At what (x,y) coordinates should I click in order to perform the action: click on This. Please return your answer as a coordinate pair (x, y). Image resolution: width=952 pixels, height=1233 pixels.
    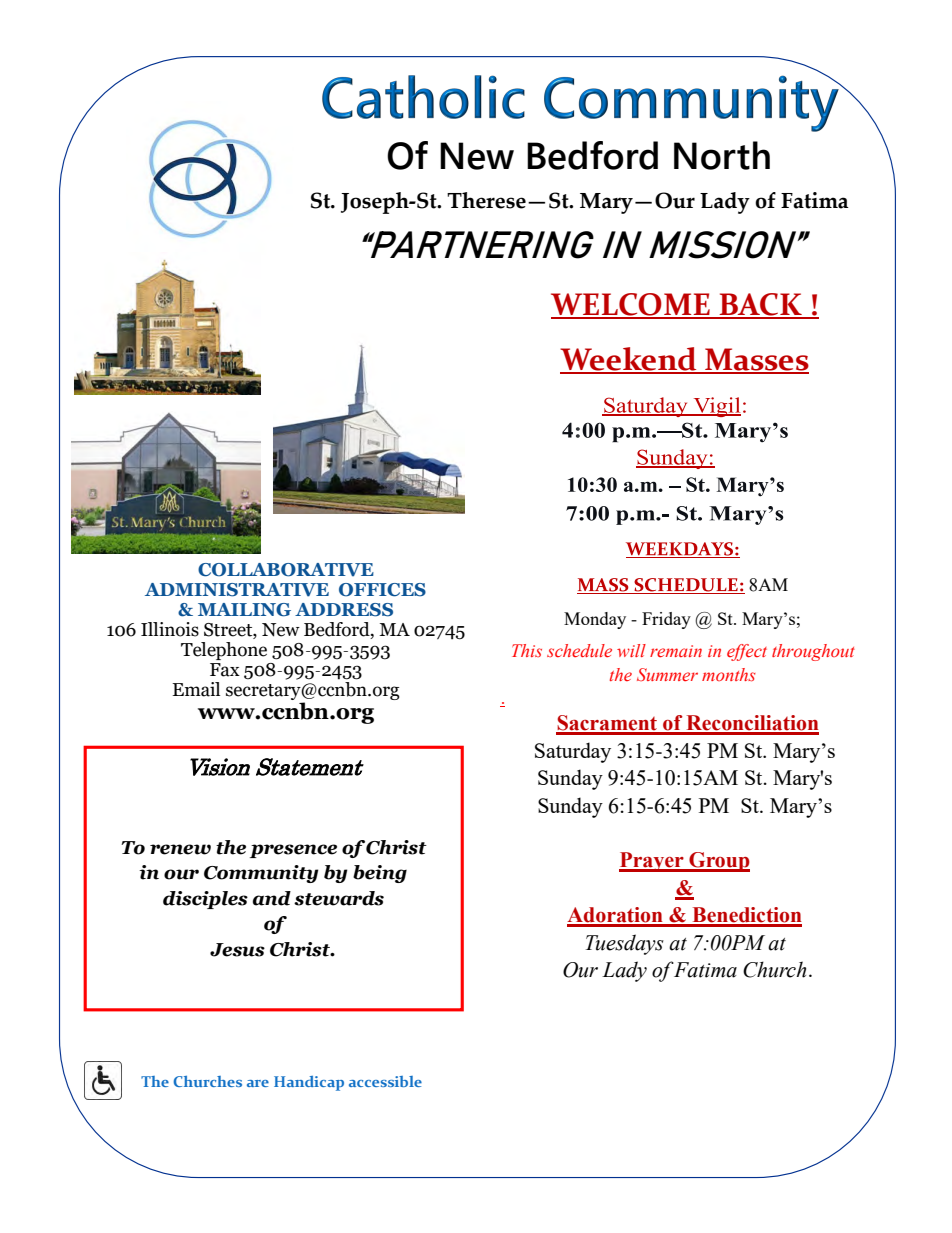
    Looking at the image, I should click on (527, 650).
